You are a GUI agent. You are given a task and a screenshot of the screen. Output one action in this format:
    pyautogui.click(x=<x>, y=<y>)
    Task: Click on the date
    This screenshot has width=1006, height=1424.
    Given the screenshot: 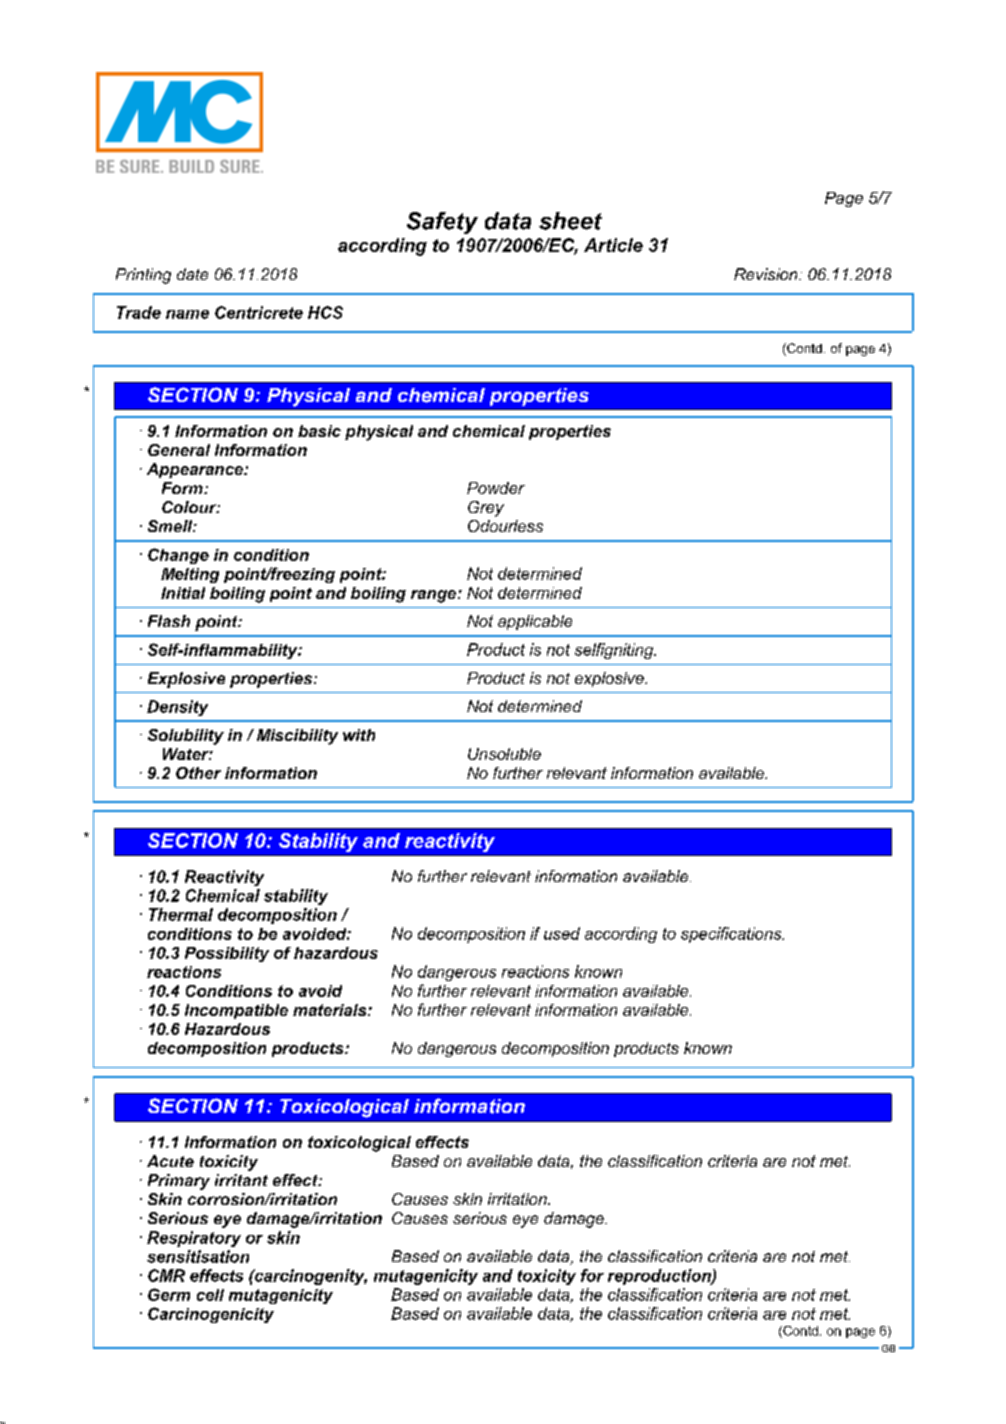 What is the action you would take?
    pyautogui.click(x=192, y=274)
